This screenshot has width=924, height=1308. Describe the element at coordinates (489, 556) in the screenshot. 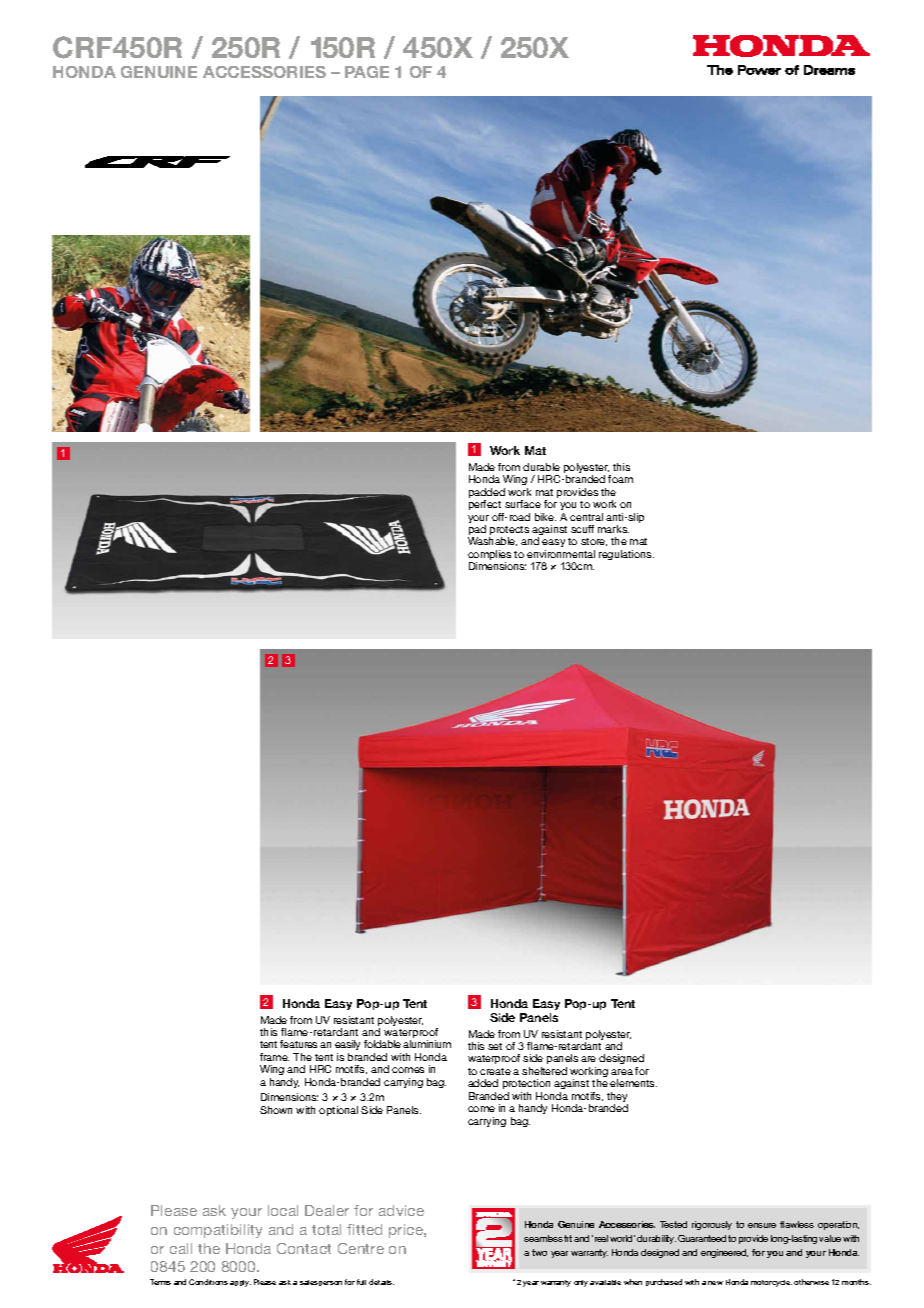

I see `complies` at that location.
